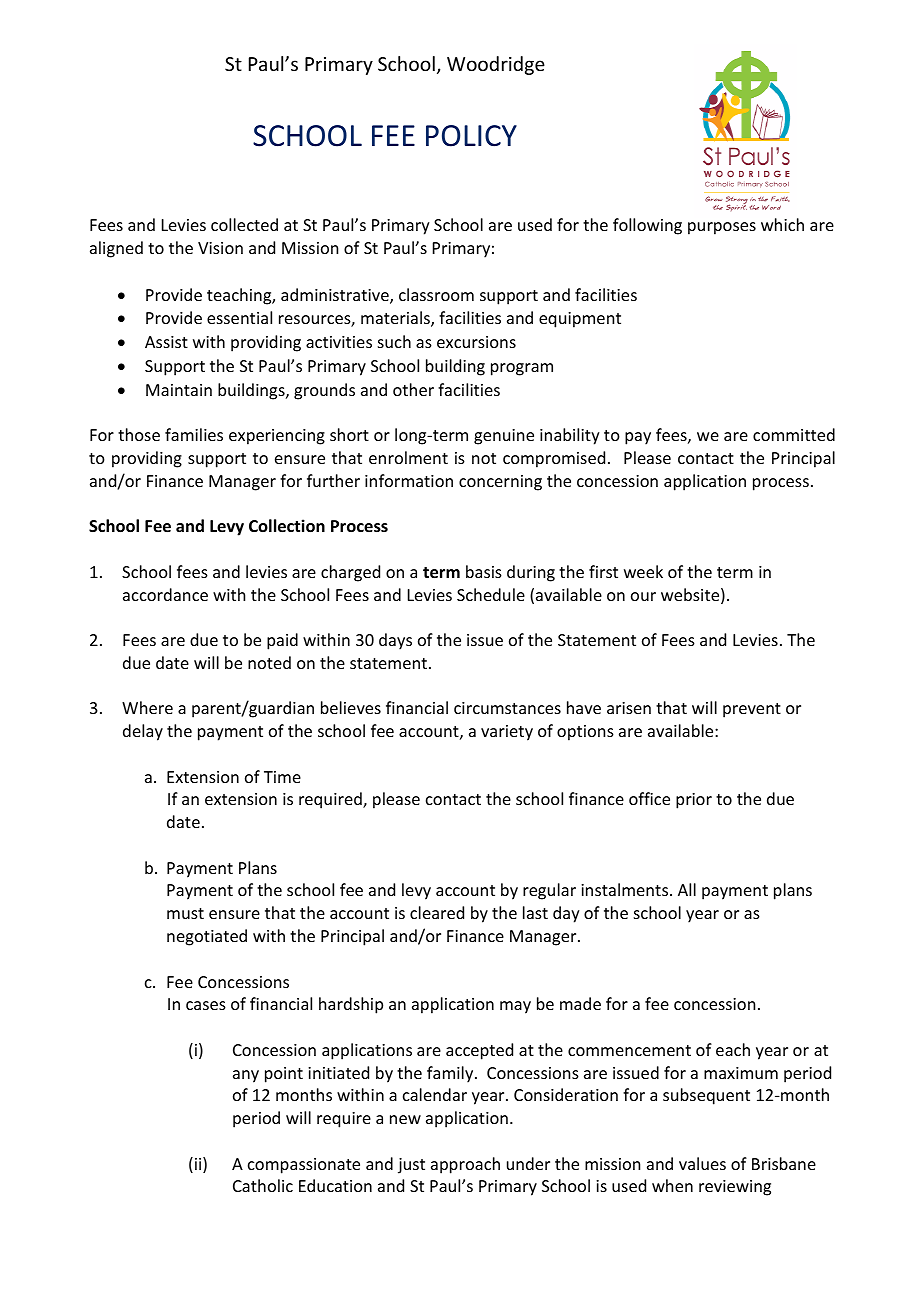 The image size is (924, 1308). What do you see at coordinates (643, 571) in the page?
I see `week` at bounding box center [643, 571].
